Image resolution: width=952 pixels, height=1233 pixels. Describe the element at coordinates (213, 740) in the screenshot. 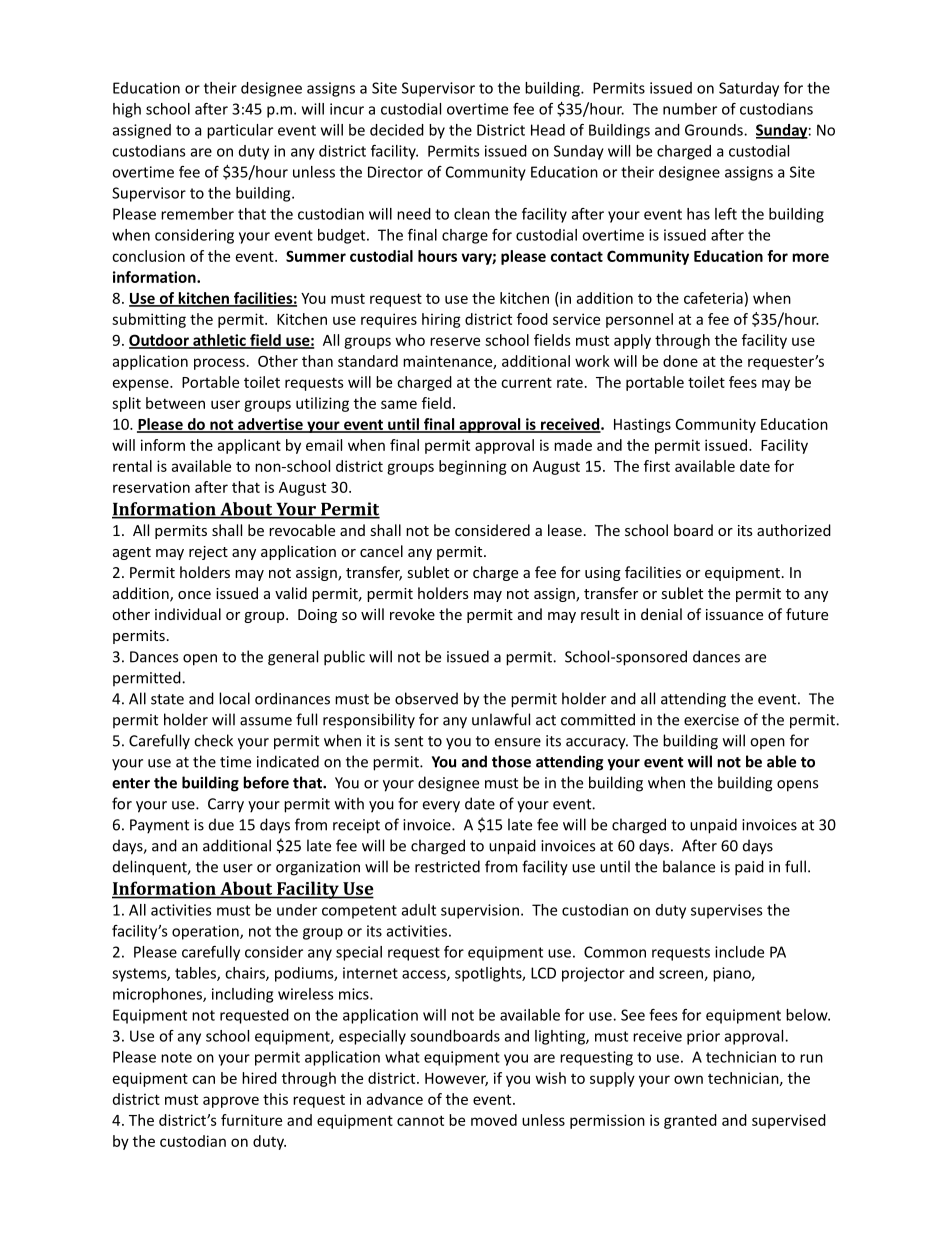

I see `check` at that location.
